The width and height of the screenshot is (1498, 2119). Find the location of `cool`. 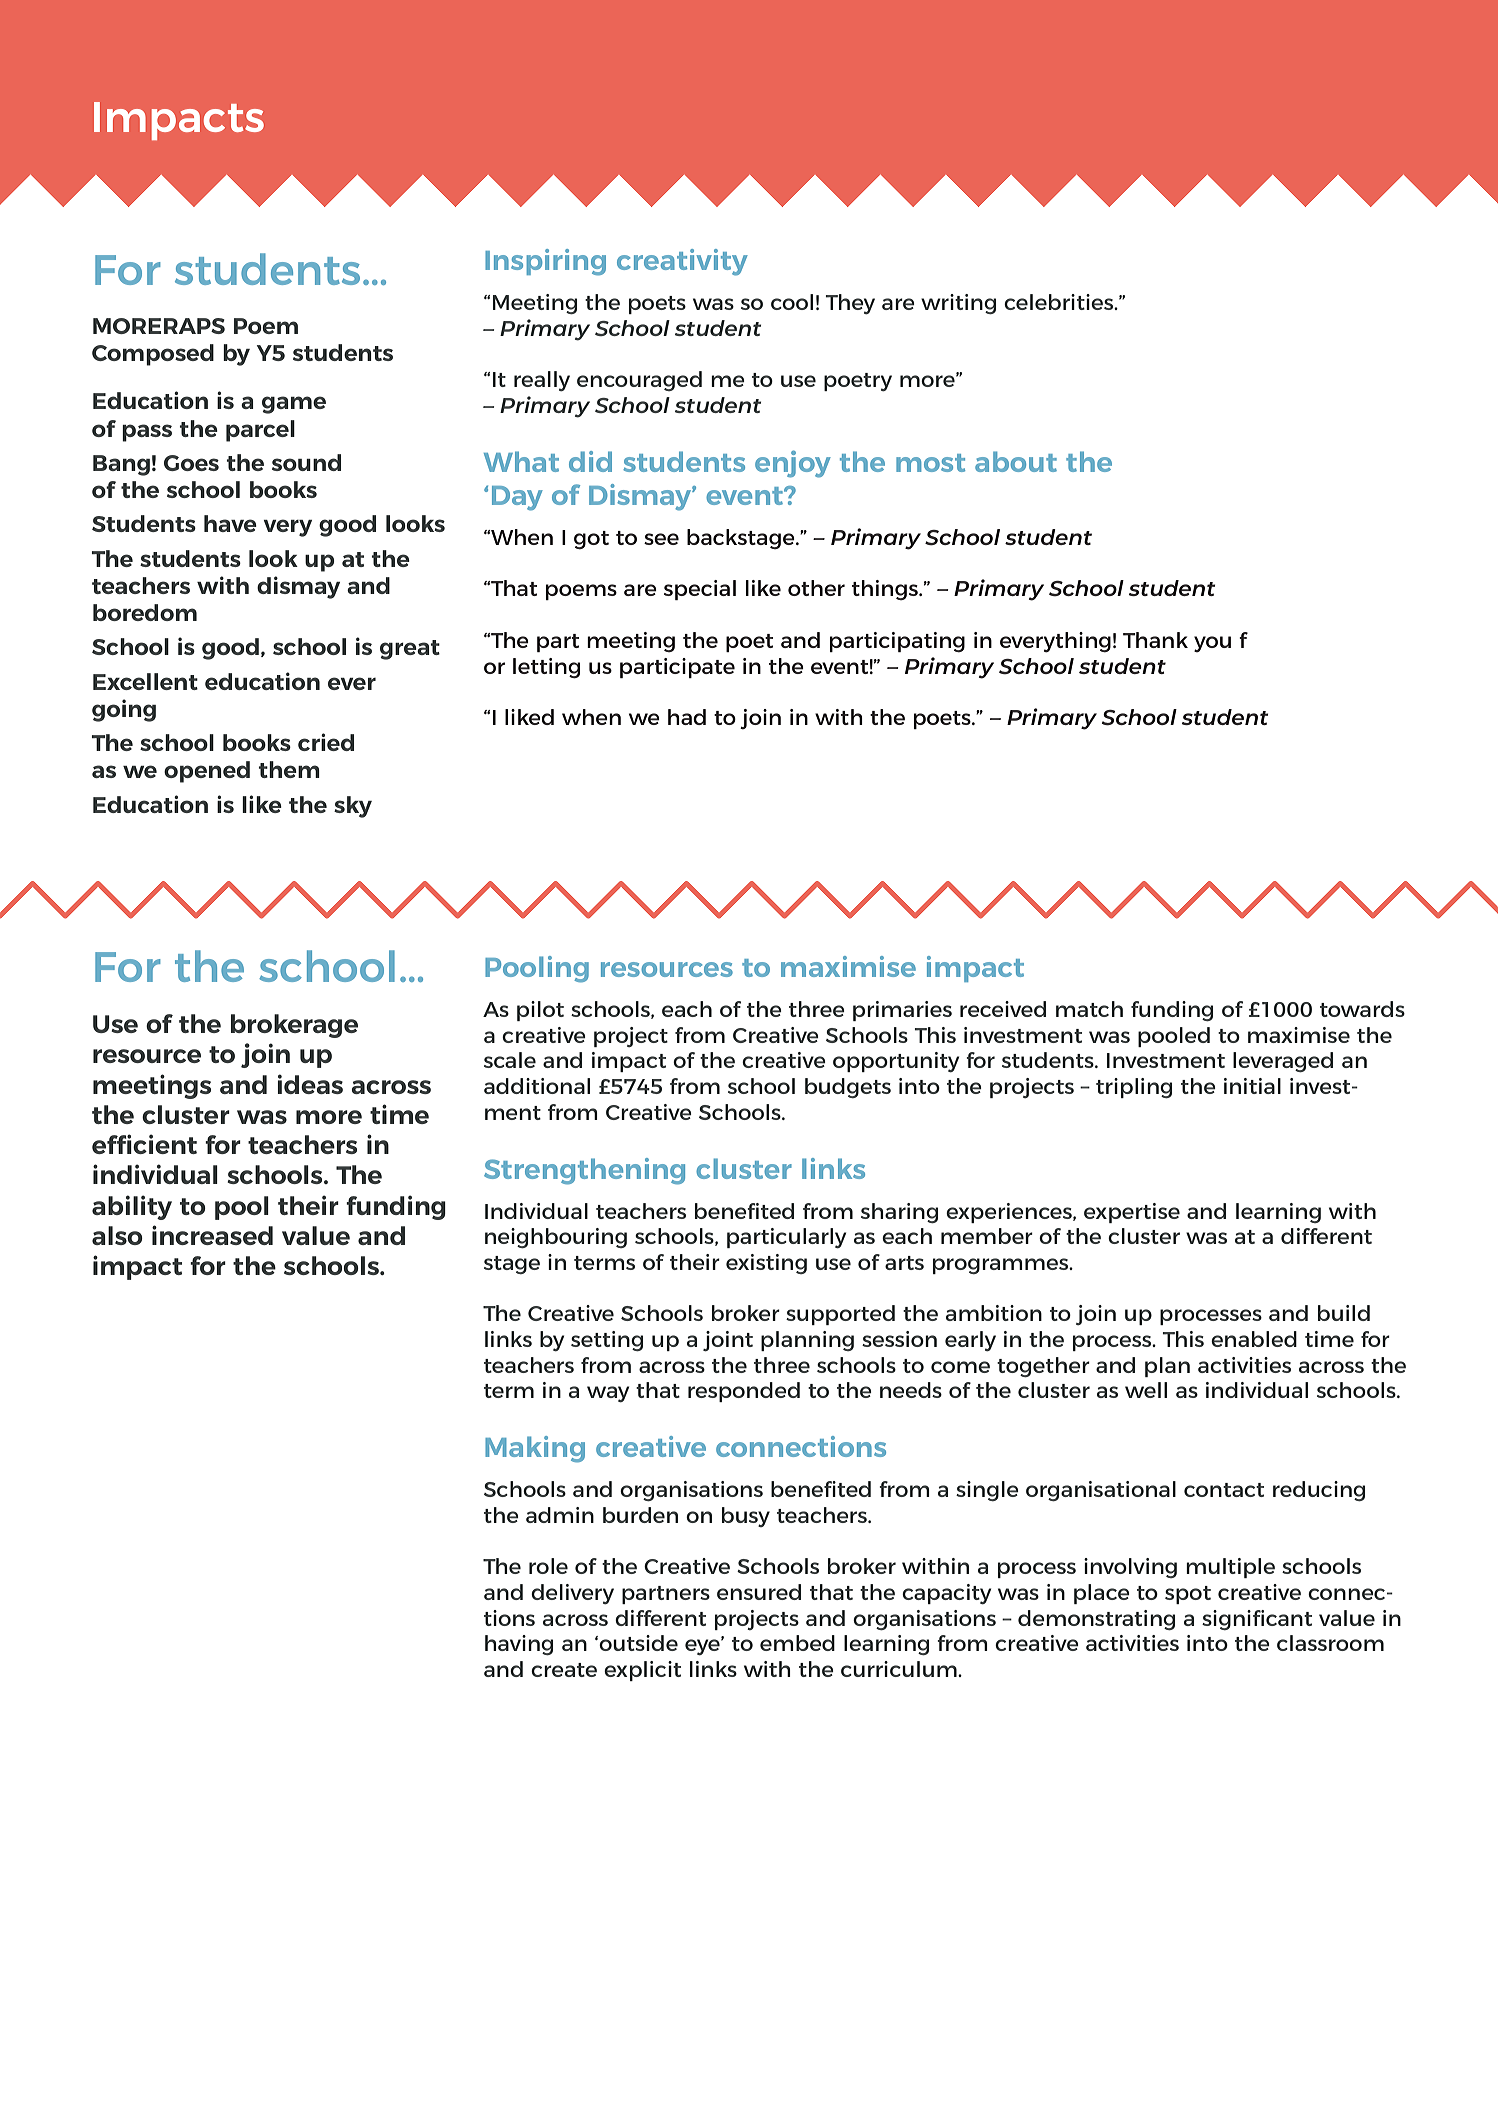

cool is located at coordinates (792, 302).
